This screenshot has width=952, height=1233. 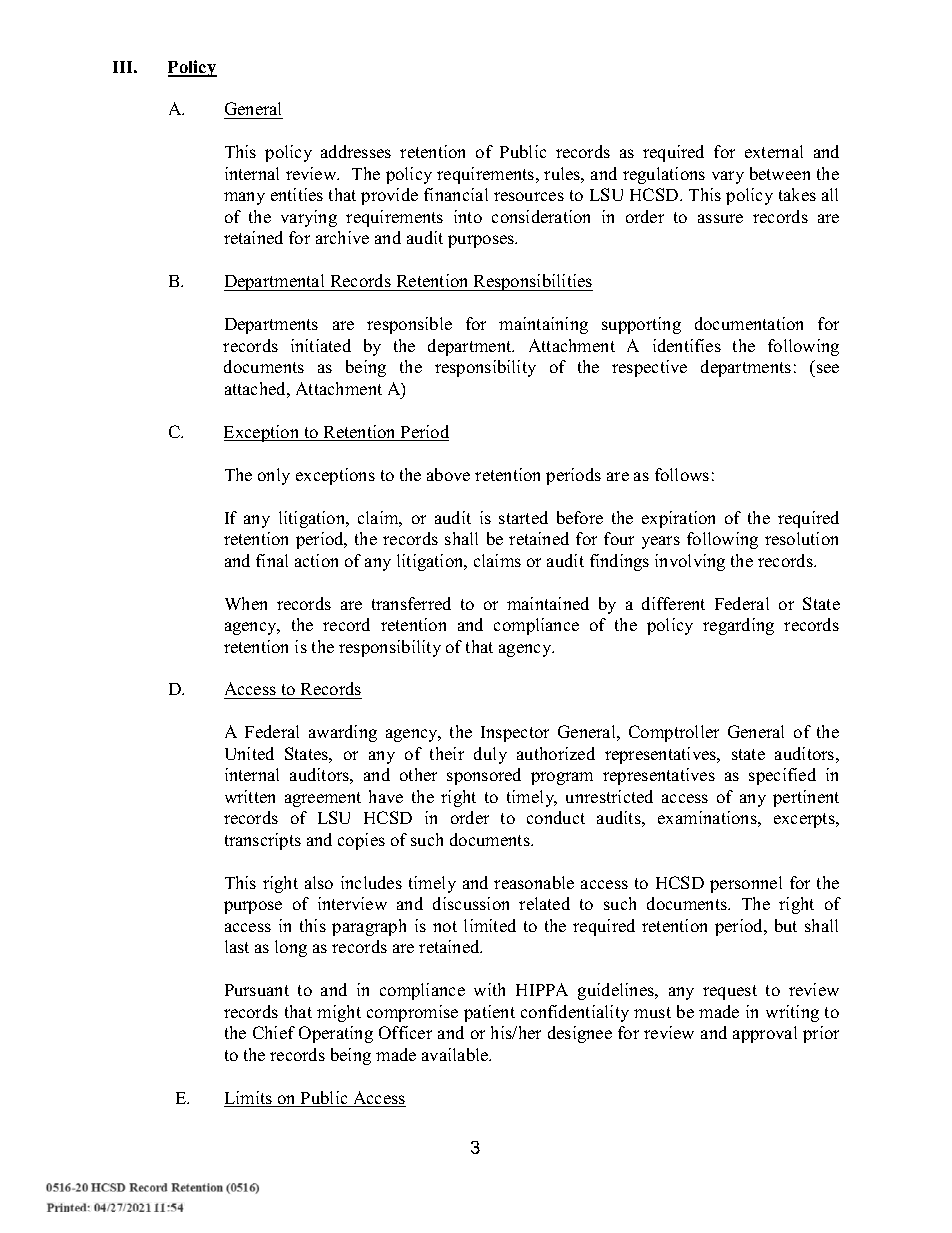 What do you see at coordinates (319, 882) in the screenshot?
I see `also` at bounding box center [319, 882].
